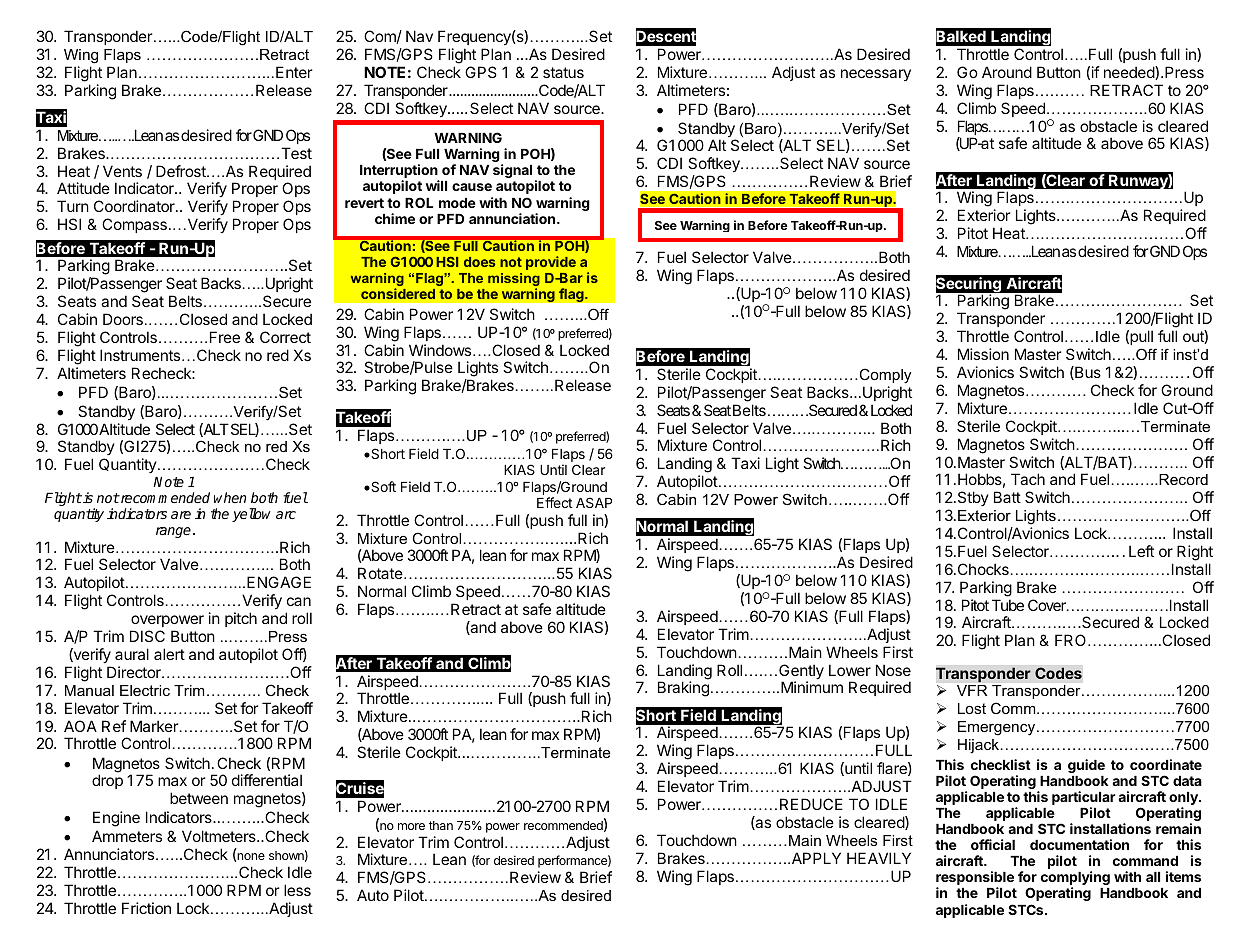  I want to click on pitch, so click(241, 619).
